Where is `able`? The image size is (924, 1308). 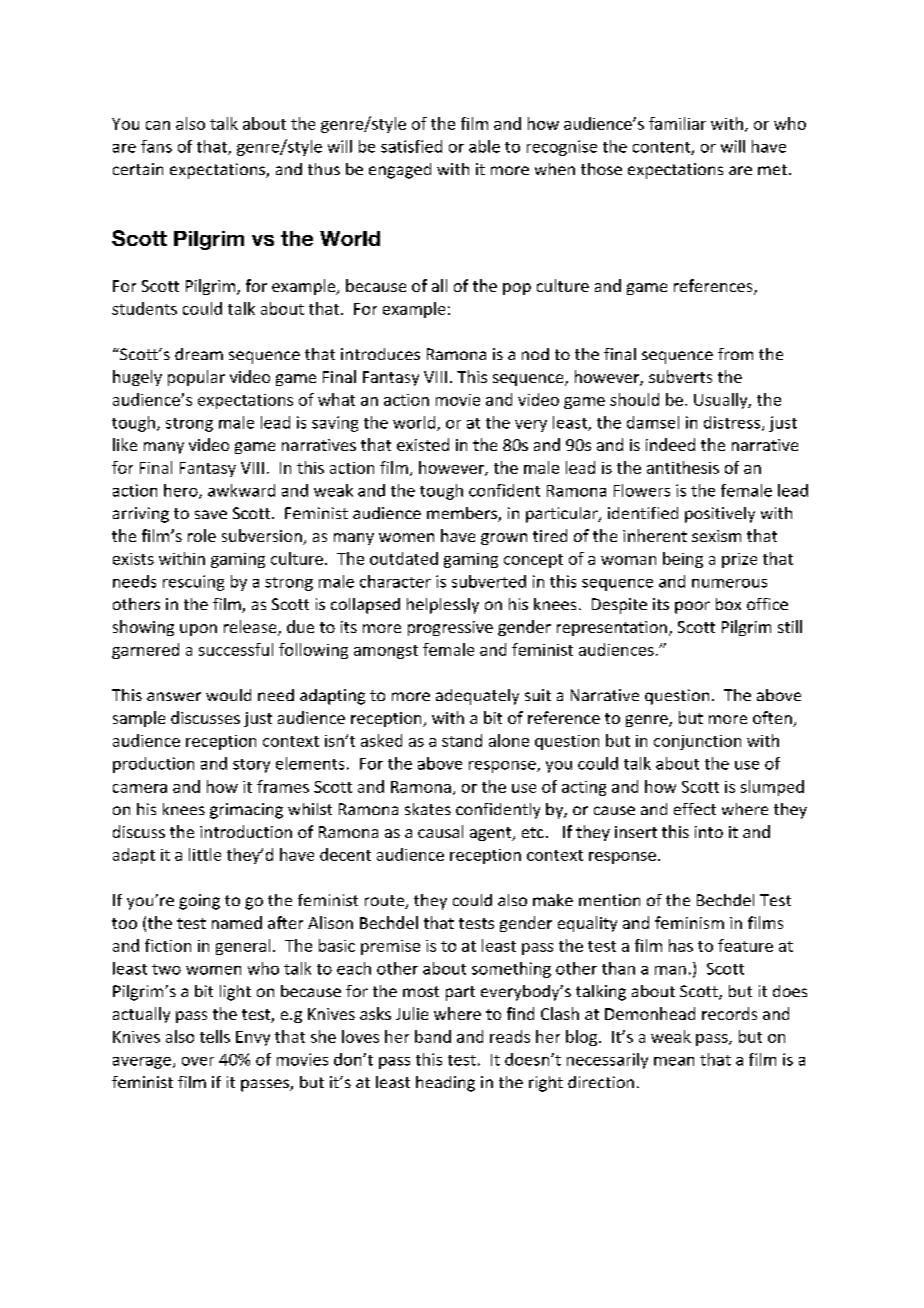 able is located at coordinates (484, 146).
